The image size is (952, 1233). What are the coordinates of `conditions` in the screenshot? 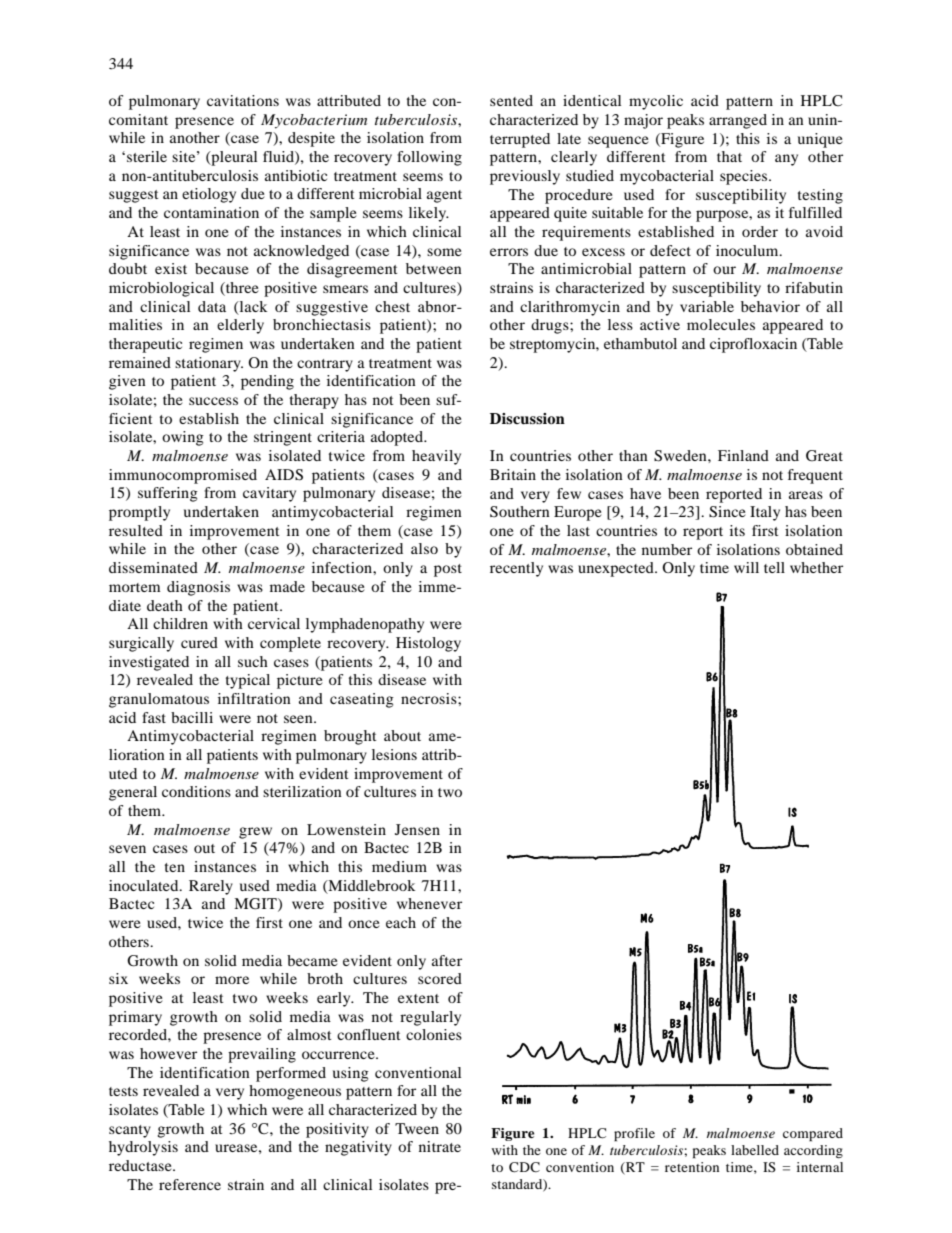 It's located at (196, 791).
